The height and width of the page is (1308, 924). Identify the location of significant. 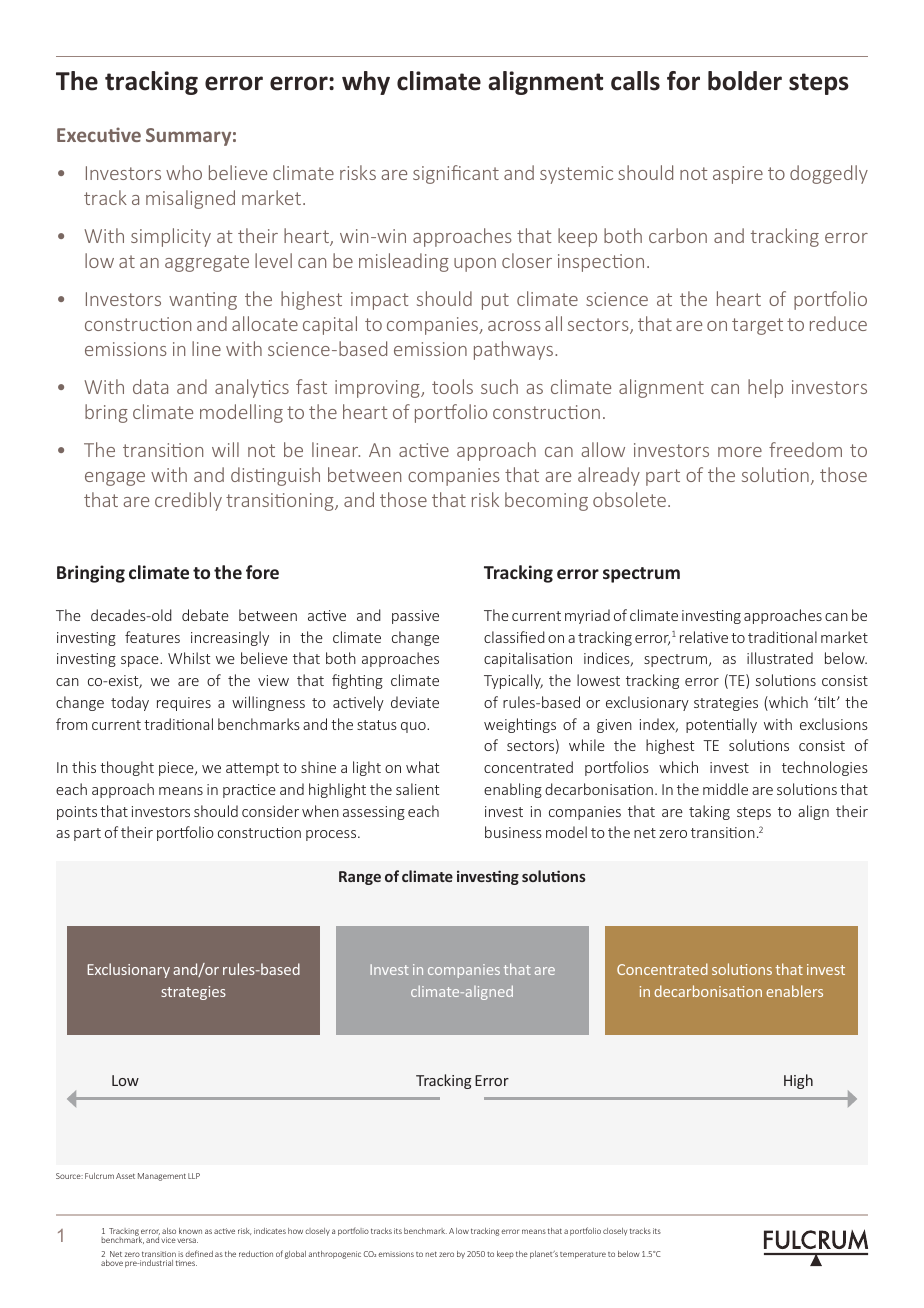
(456, 174).
